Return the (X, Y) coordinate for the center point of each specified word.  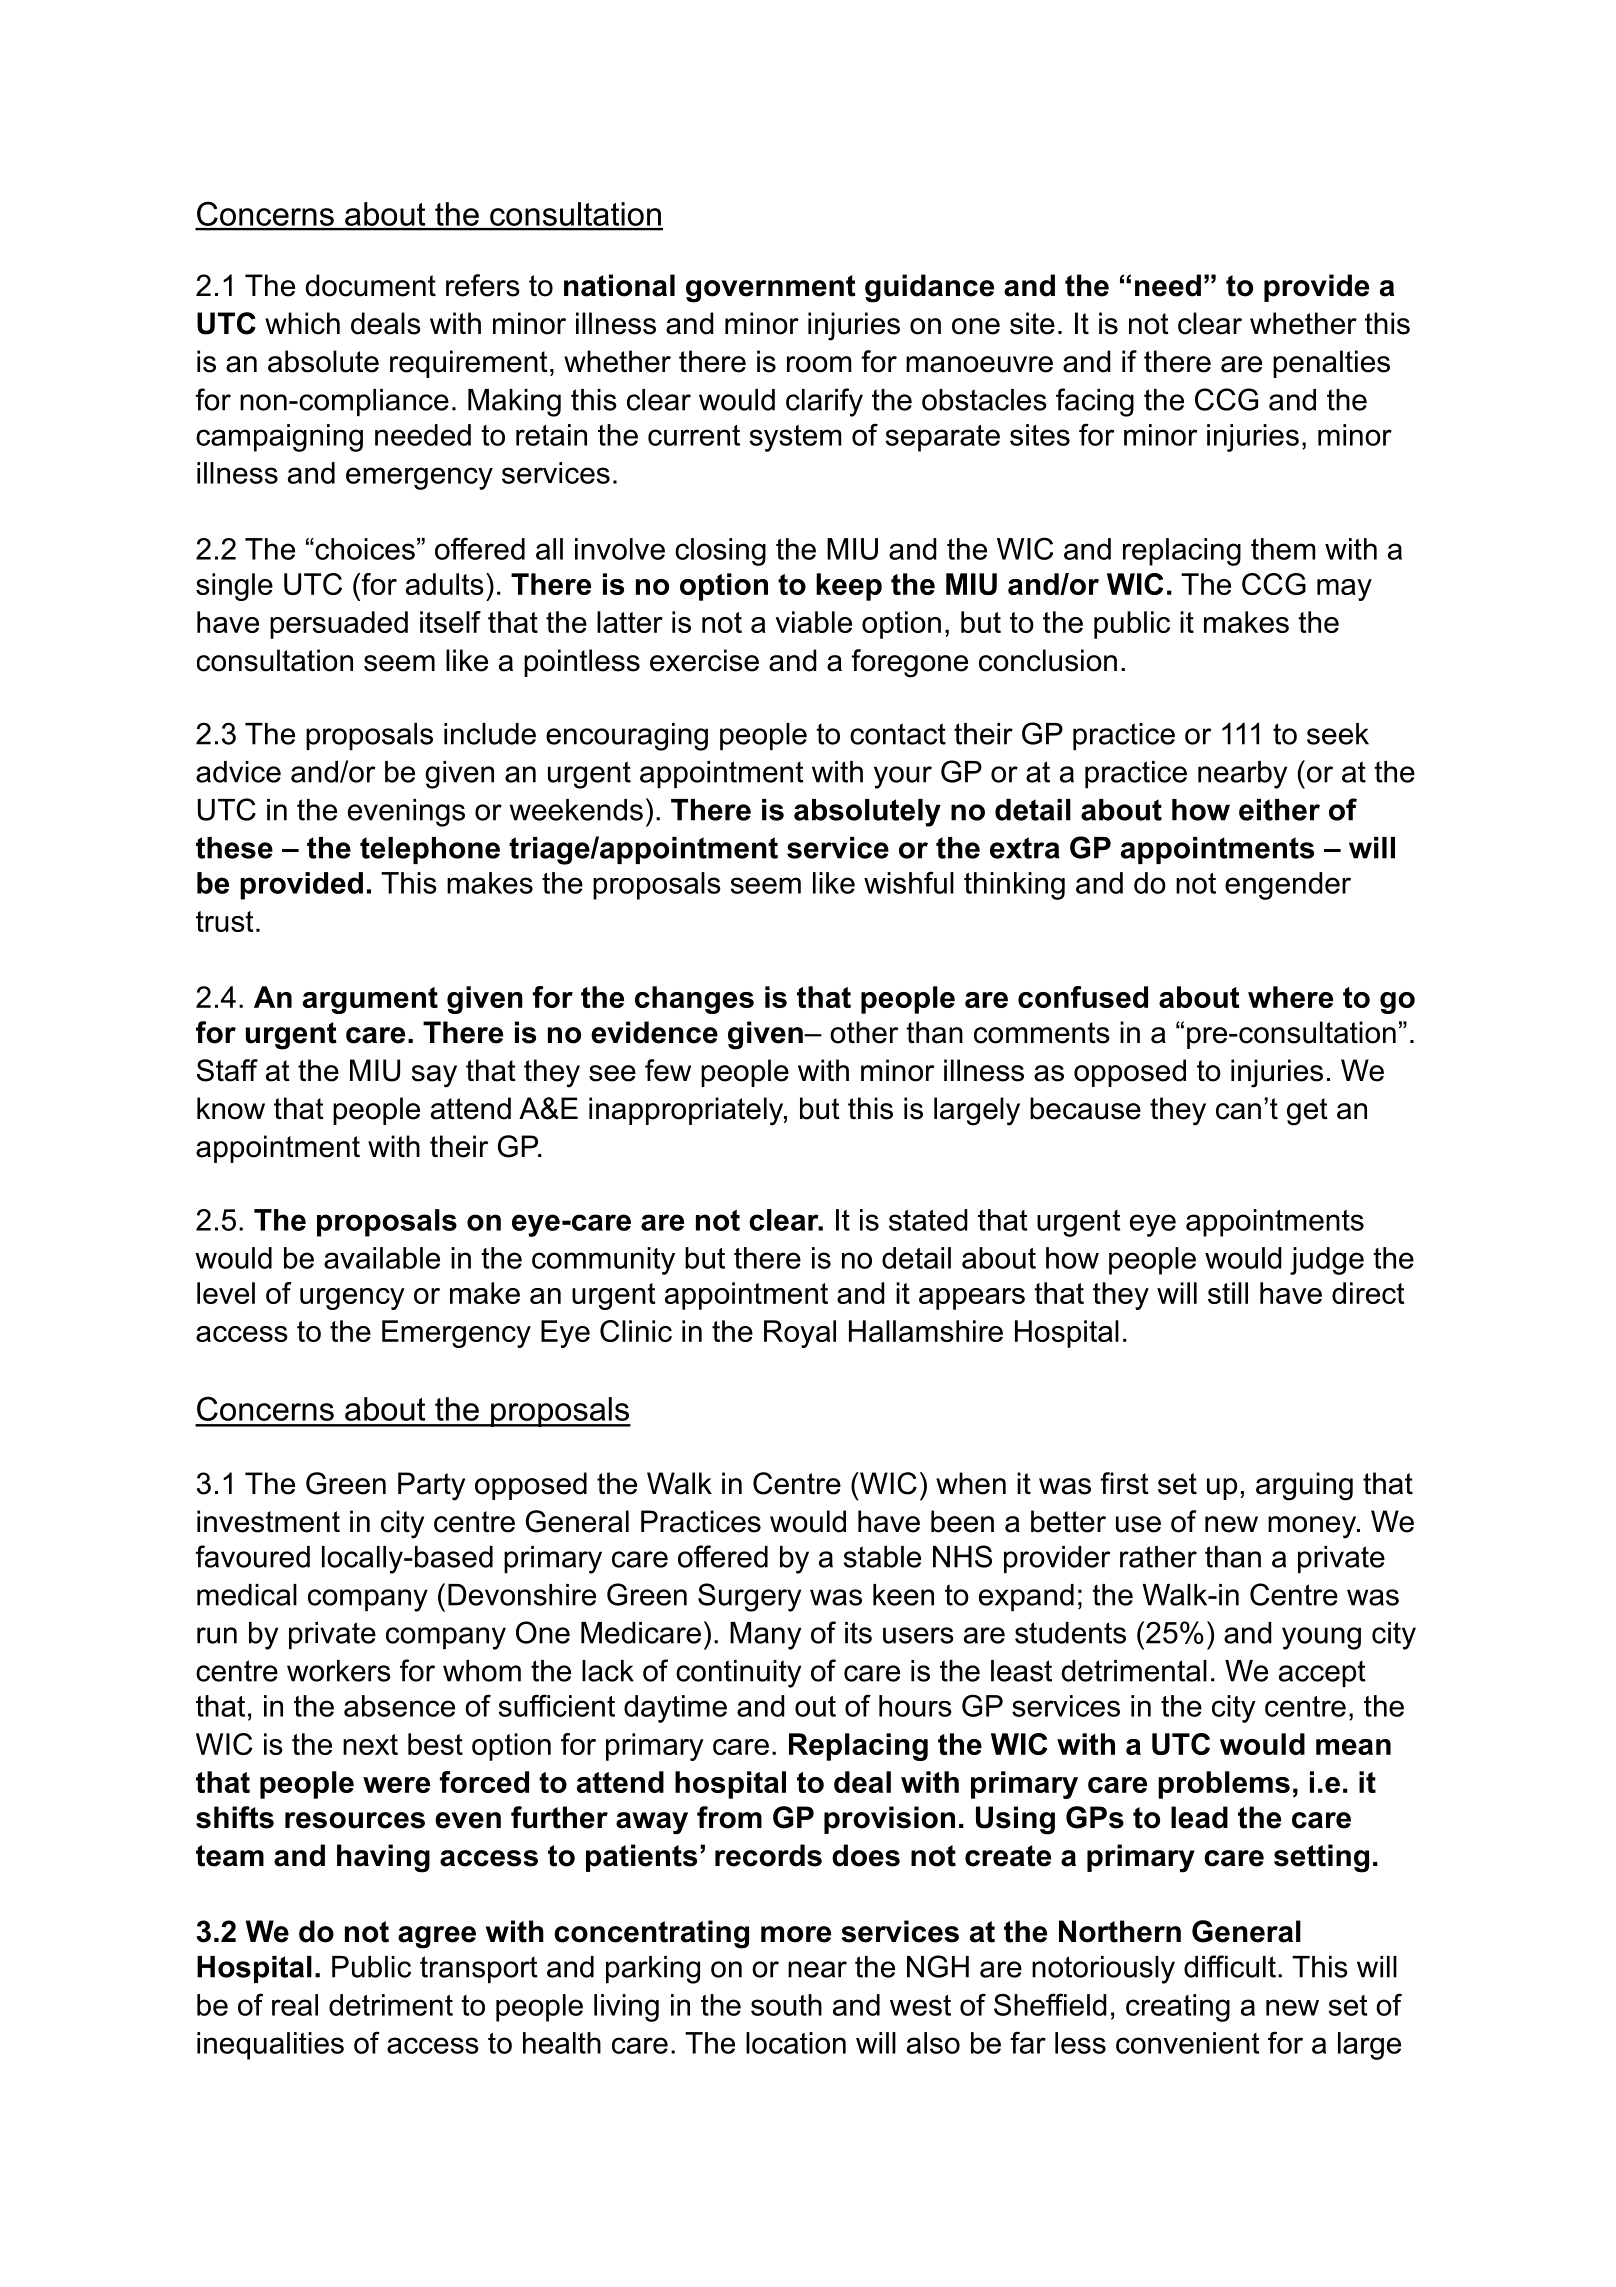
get (1307, 1112)
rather (1158, 1557)
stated (928, 1220)
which (302, 323)
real (295, 2005)
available (382, 1258)
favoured (252, 1556)
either (1279, 810)
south (786, 2005)
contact (898, 734)
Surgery (749, 1597)
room (819, 364)
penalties (1331, 364)
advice (238, 772)
